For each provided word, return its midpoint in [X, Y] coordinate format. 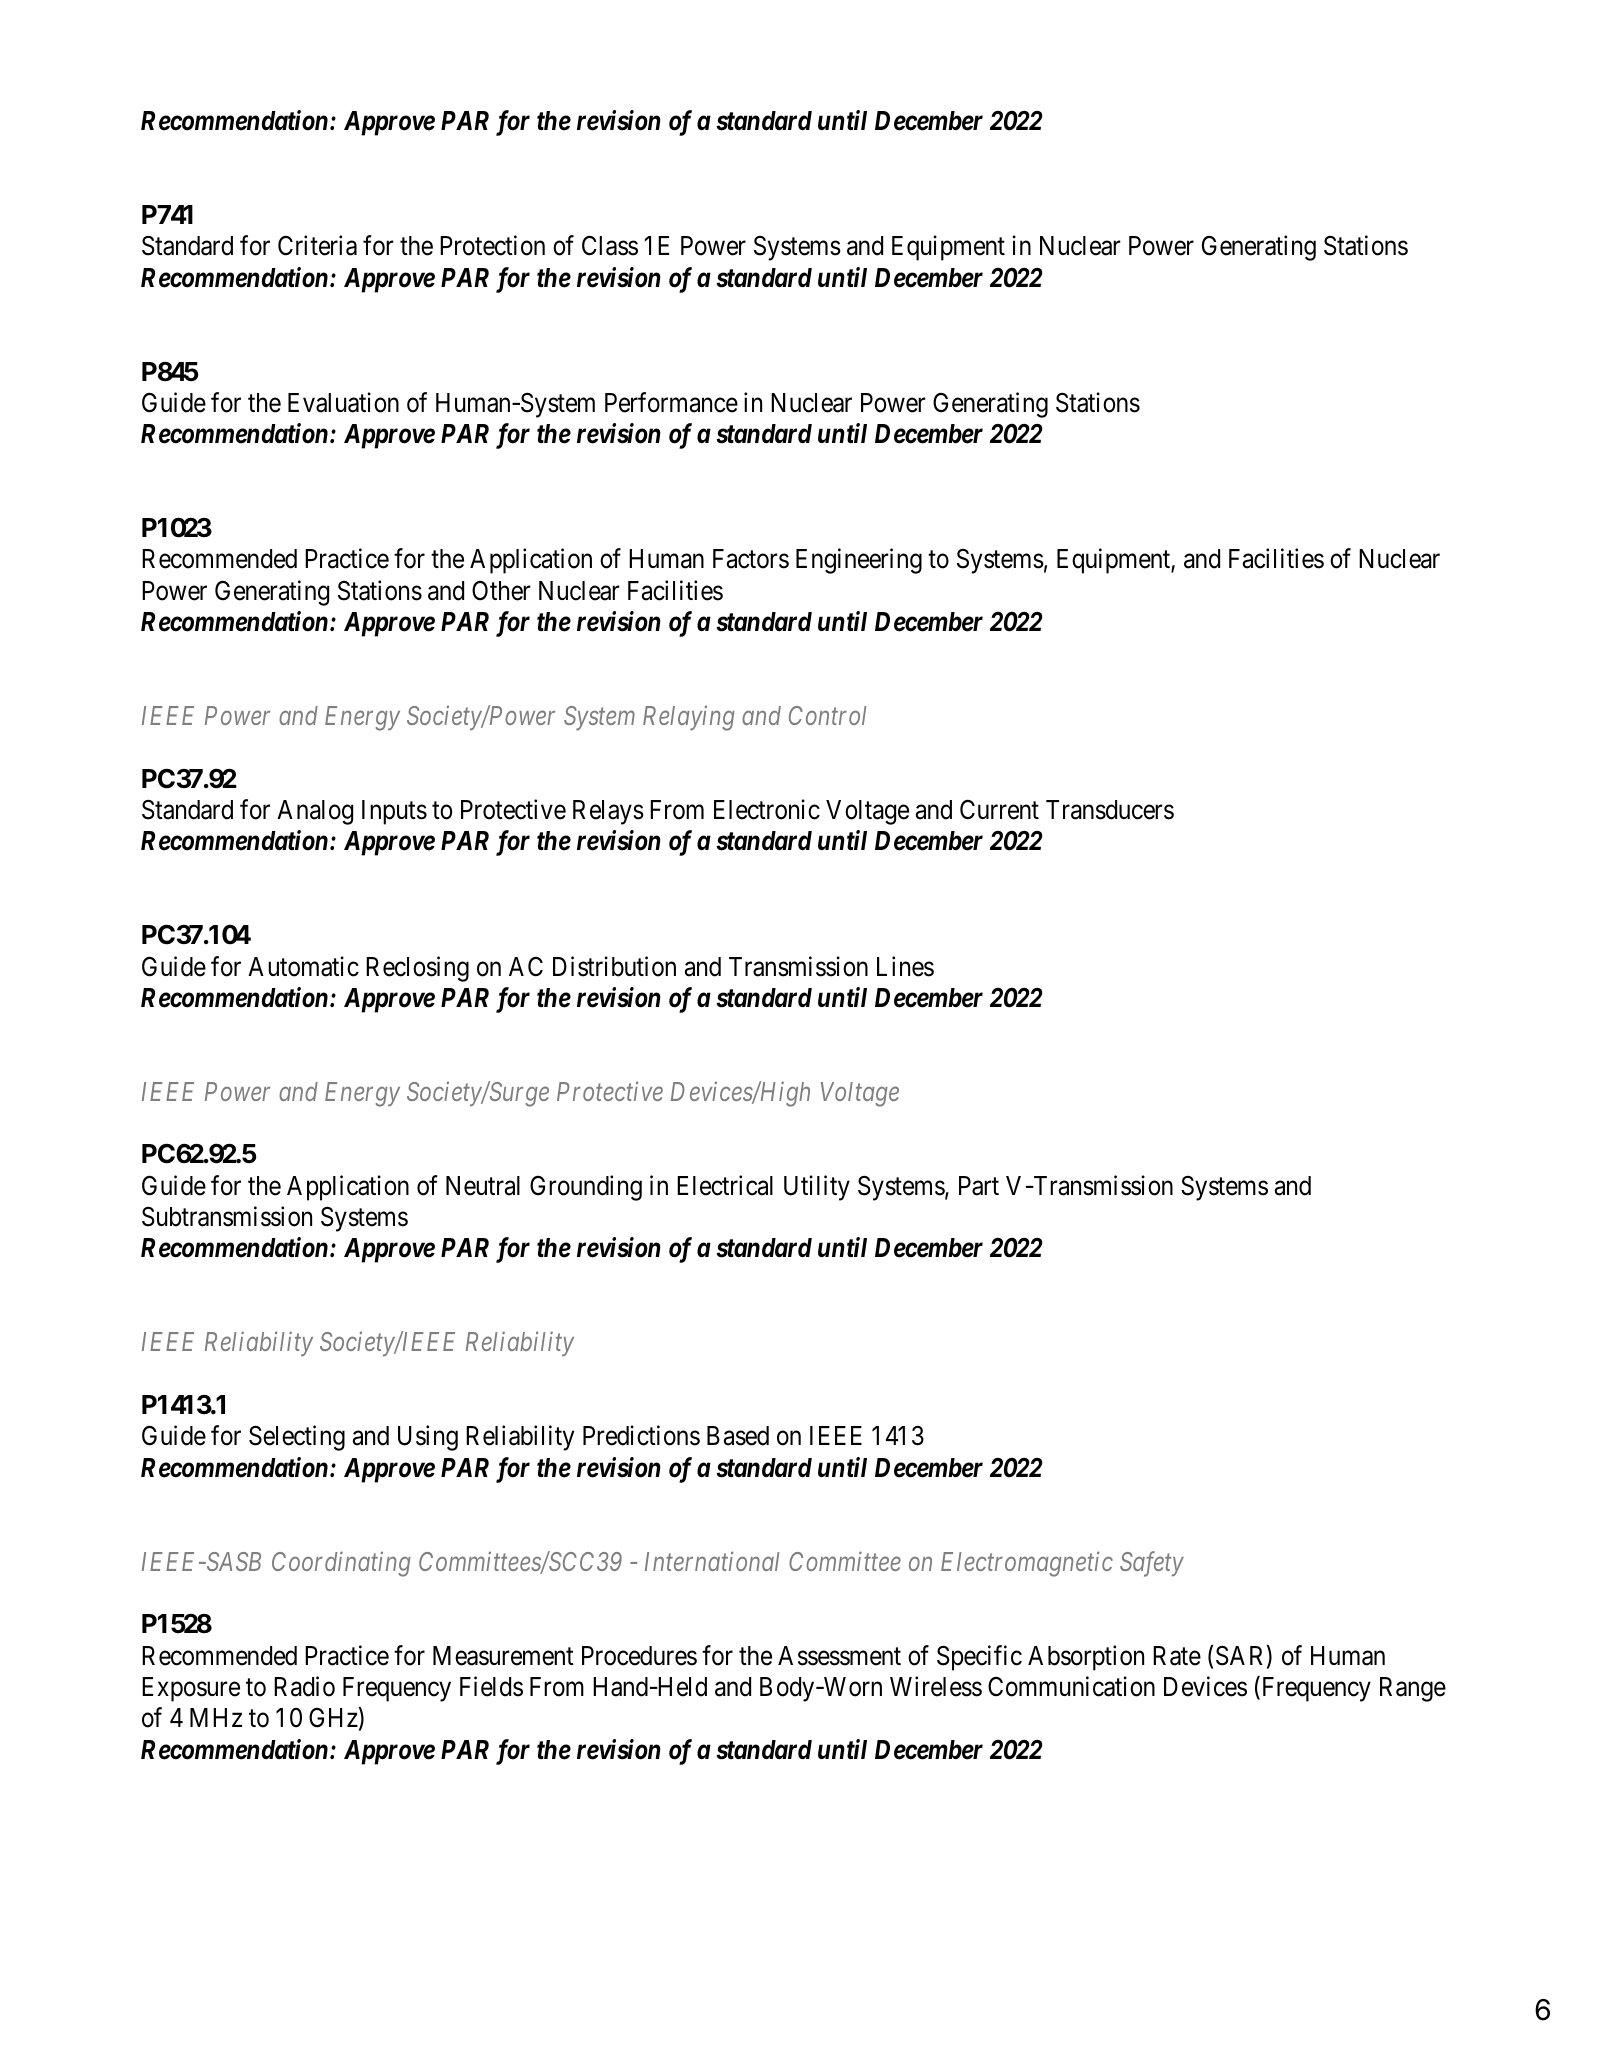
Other [501, 590]
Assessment [839, 1656]
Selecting [297, 1438]
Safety [1152, 1564]
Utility [817, 1188]
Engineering [859, 561]
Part [979, 1186]
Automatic [303, 966]
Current [999, 809]
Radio [304, 1686]
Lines [905, 966]
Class [610, 245]
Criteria [317, 245]
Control [827, 715]
